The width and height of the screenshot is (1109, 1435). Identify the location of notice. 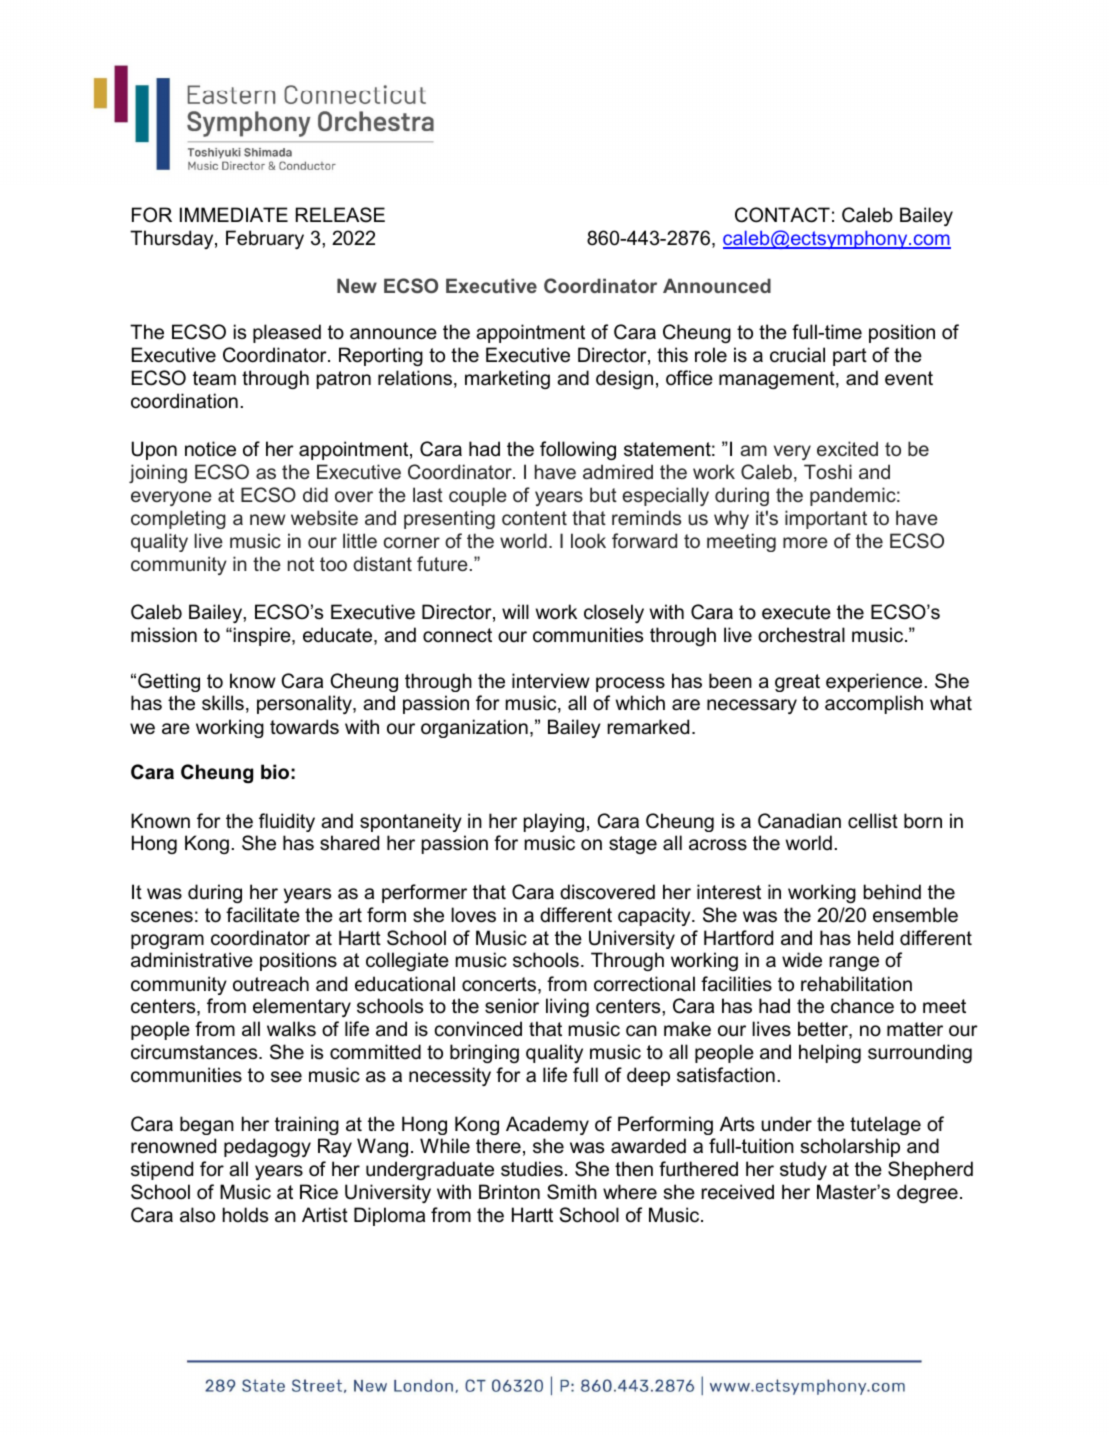
(210, 449).
